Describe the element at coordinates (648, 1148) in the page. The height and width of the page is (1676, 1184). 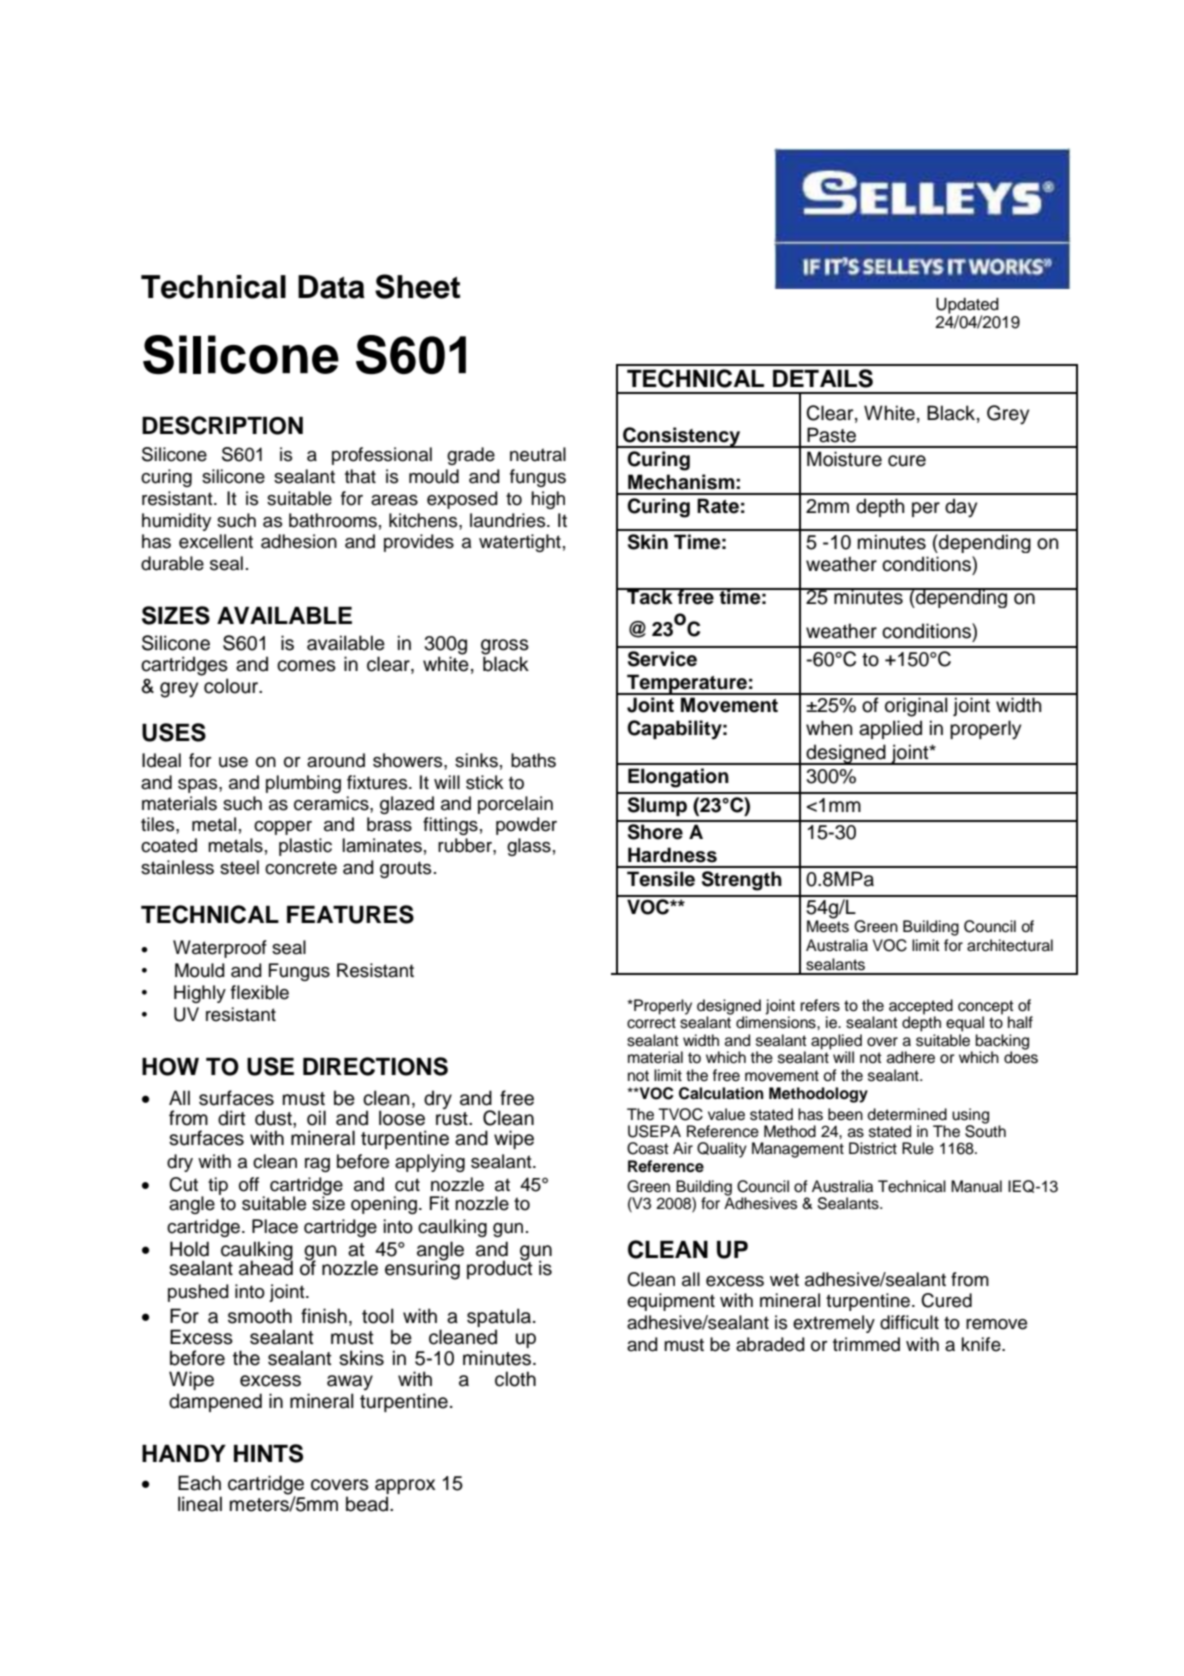
I see `Coast` at that location.
